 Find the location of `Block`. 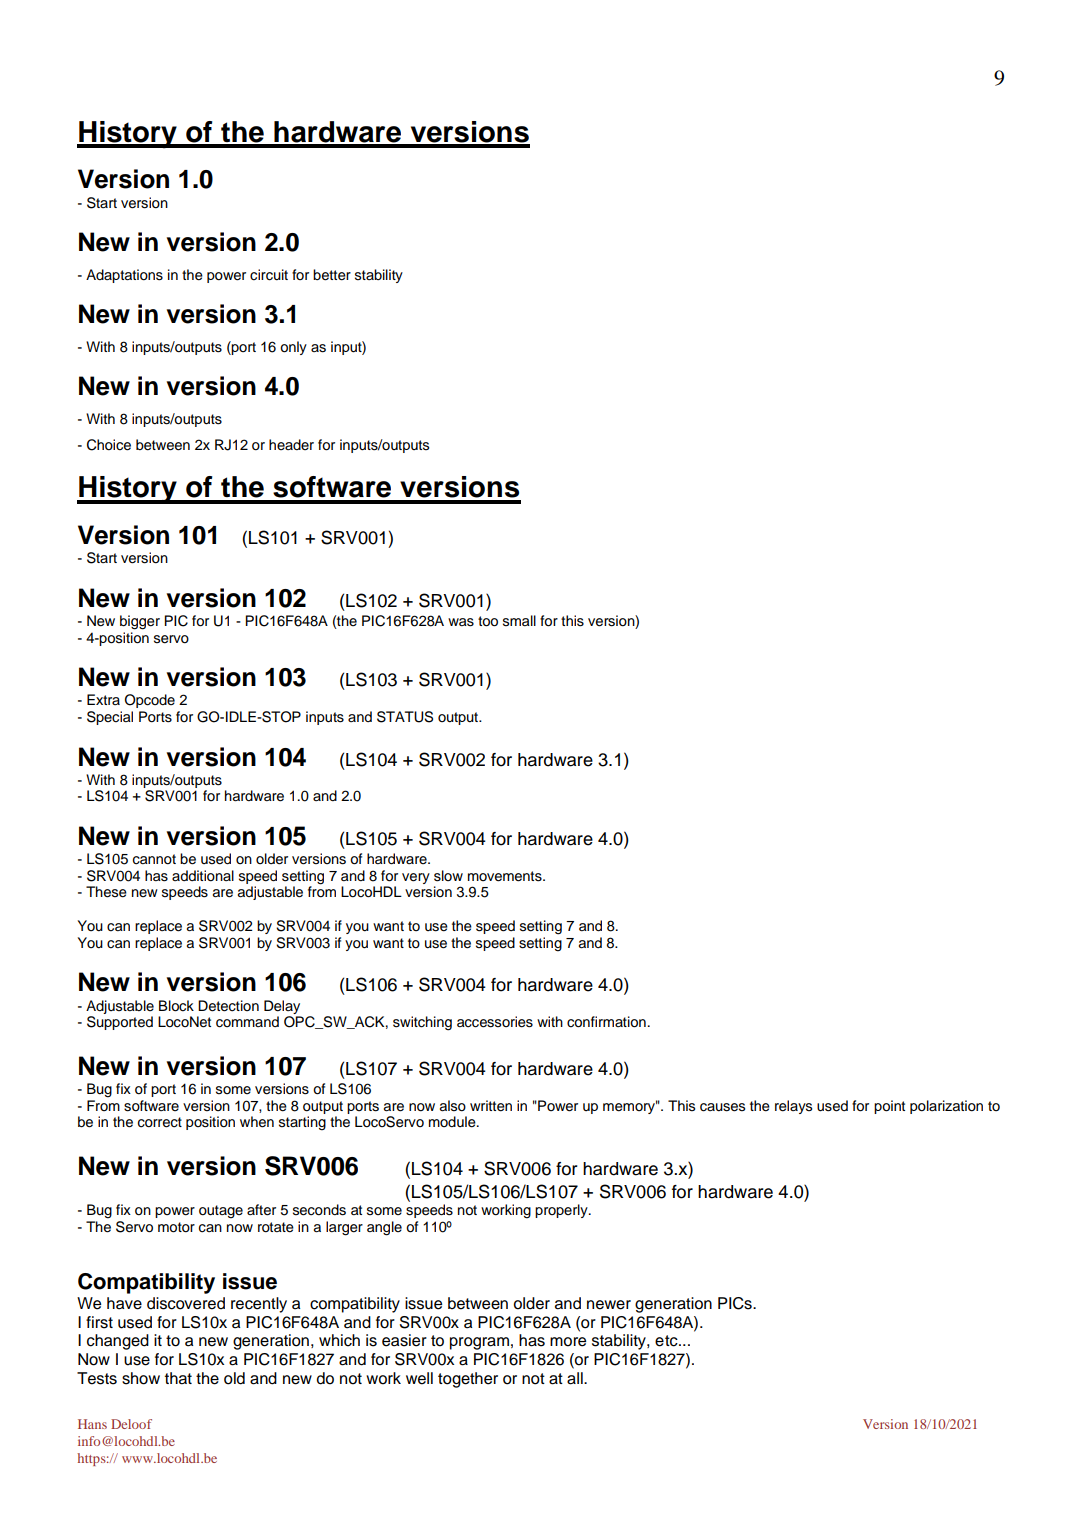

Block is located at coordinates (176, 1006).
